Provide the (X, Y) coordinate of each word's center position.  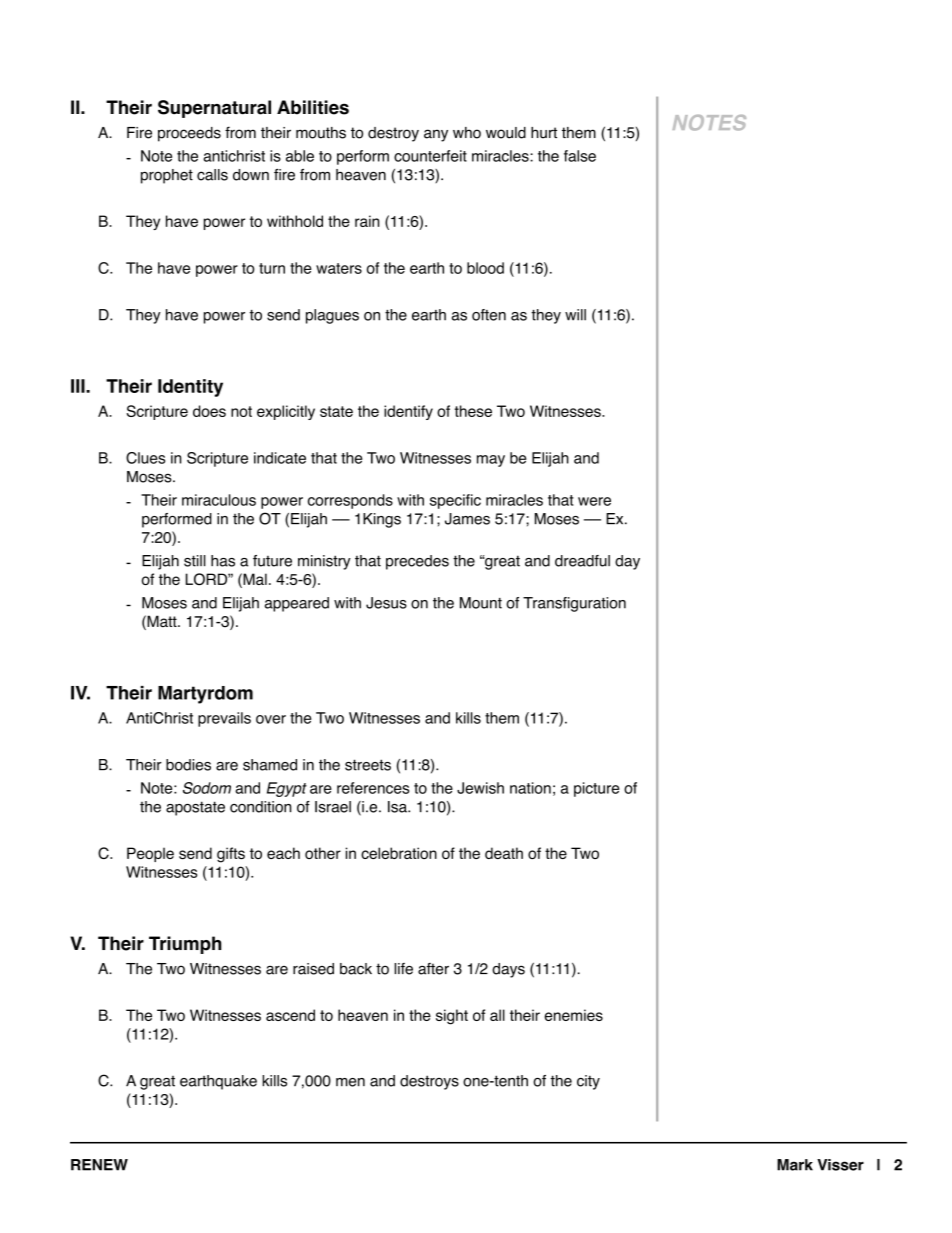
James (467, 519)
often (489, 315)
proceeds (189, 134)
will (575, 315)
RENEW (99, 1165)
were (594, 501)
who (467, 133)
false (580, 156)
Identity (190, 388)
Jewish (480, 788)
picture (596, 789)
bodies (188, 765)
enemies (574, 1015)
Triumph (185, 945)
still (195, 561)
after (433, 969)
